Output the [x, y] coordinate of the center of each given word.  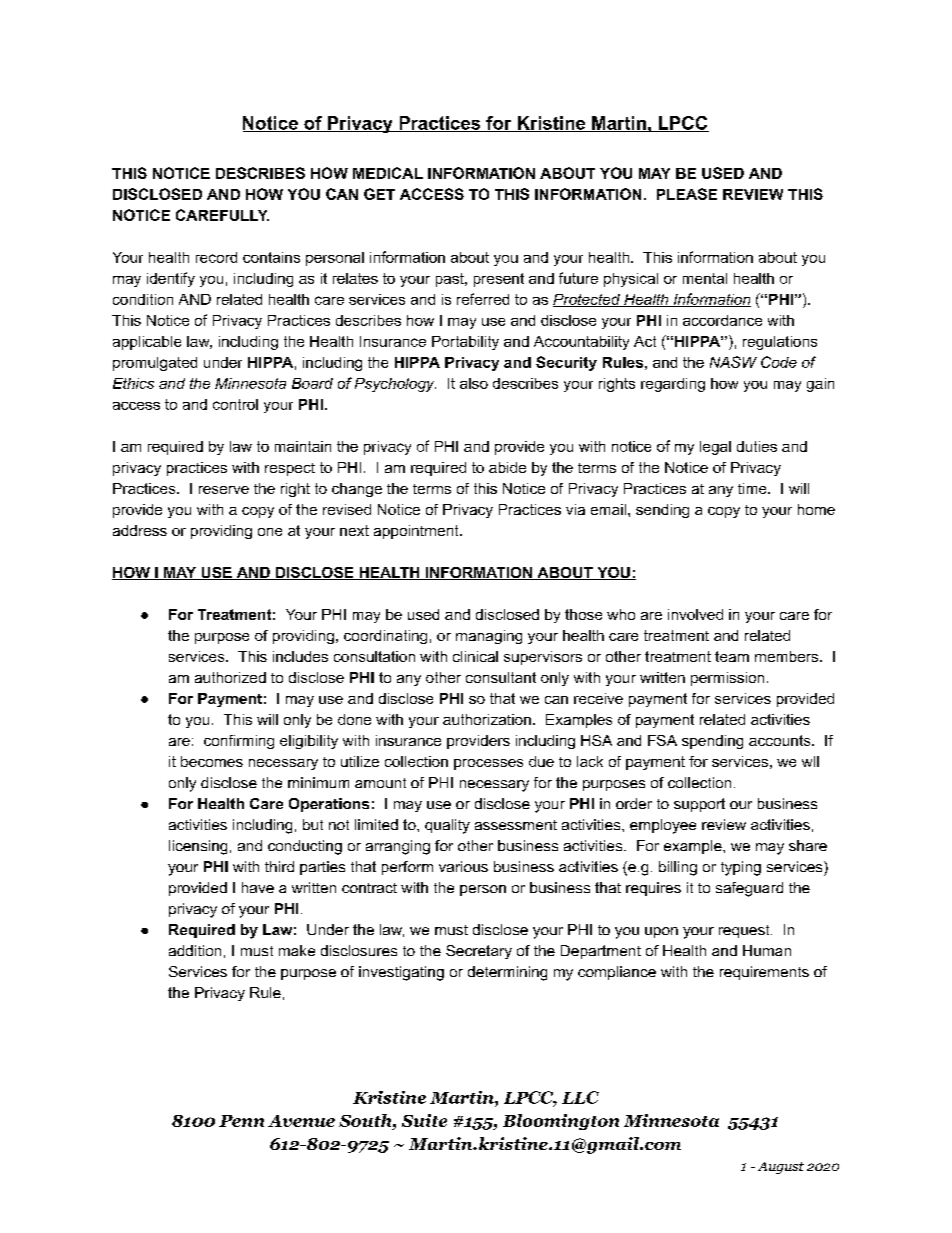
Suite [424, 1120]
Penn [241, 1121]
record [216, 257]
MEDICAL [388, 173]
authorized [230, 677]
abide [507, 467]
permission [727, 679]
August [781, 1168]
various [463, 866]
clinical [475, 656]
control [235, 404]
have [258, 887]
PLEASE [687, 194]
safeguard [749, 889]
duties [757, 446]
